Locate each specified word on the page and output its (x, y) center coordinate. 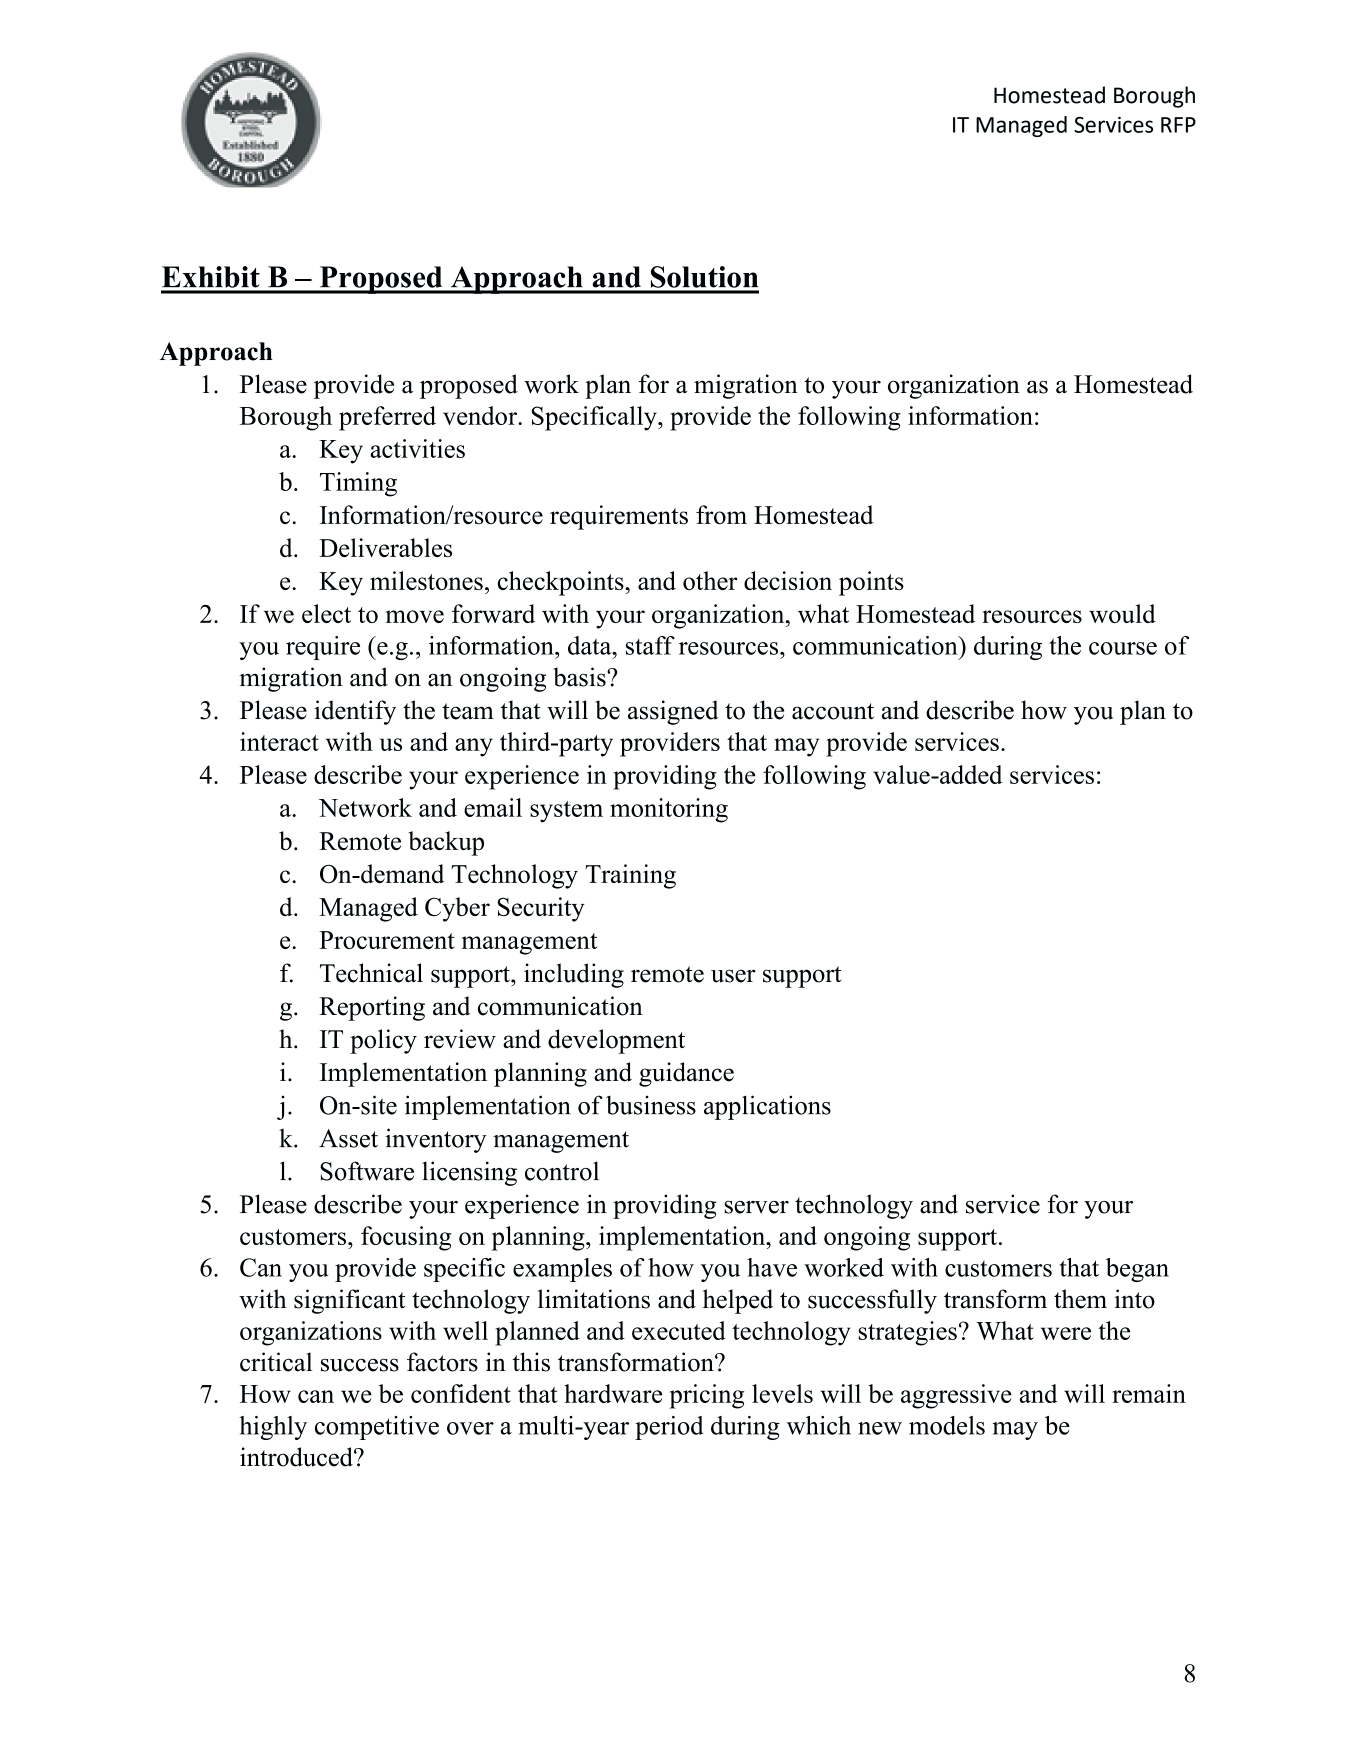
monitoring (669, 810)
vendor (481, 415)
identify (355, 712)
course (1123, 648)
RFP (1178, 125)
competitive (377, 1428)
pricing (706, 1396)
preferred (387, 418)
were (1066, 1333)
